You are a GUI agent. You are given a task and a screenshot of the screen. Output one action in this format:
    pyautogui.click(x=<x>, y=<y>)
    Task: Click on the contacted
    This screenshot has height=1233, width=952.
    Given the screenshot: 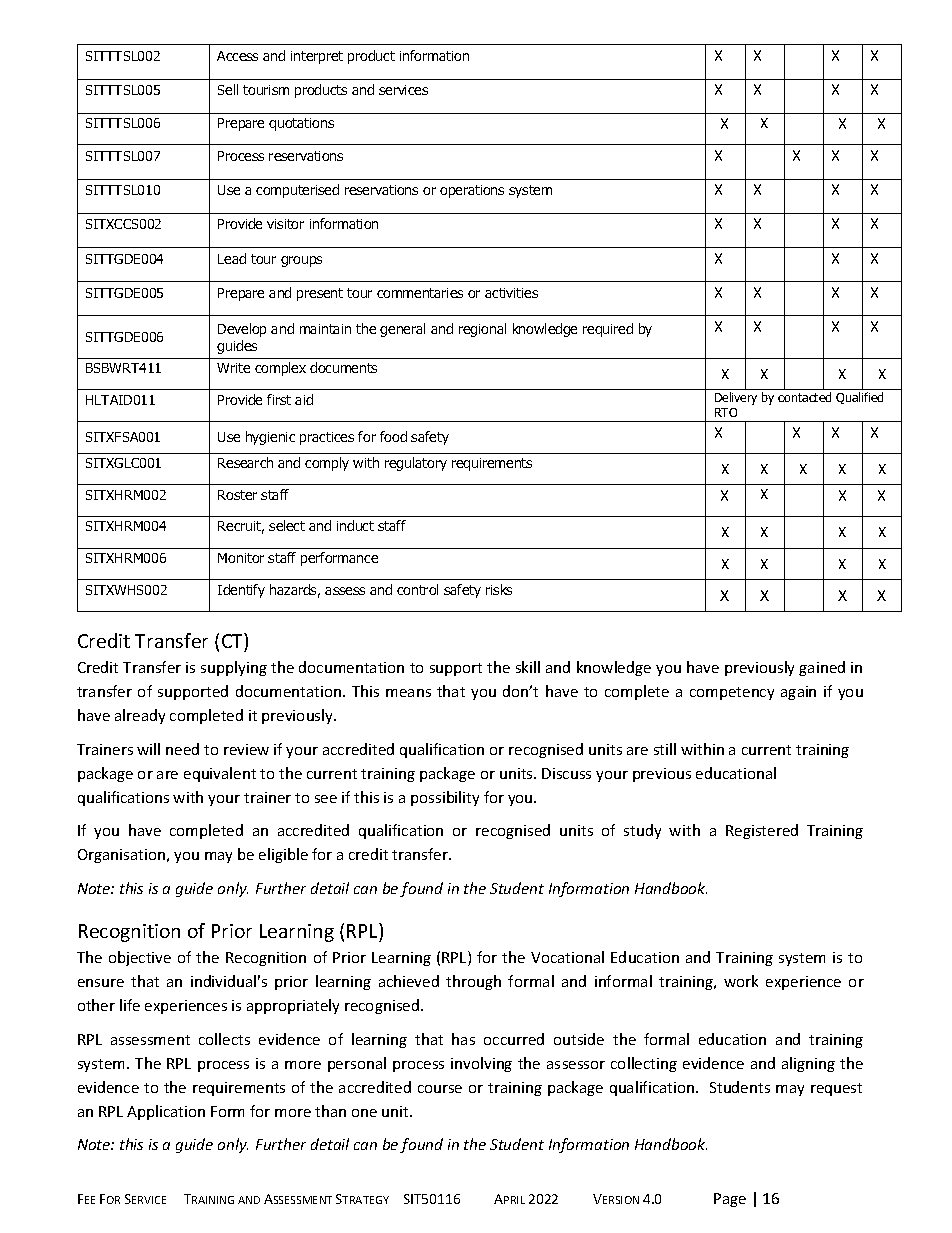 What is the action you would take?
    pyautogui.click(x=804, y=397)
